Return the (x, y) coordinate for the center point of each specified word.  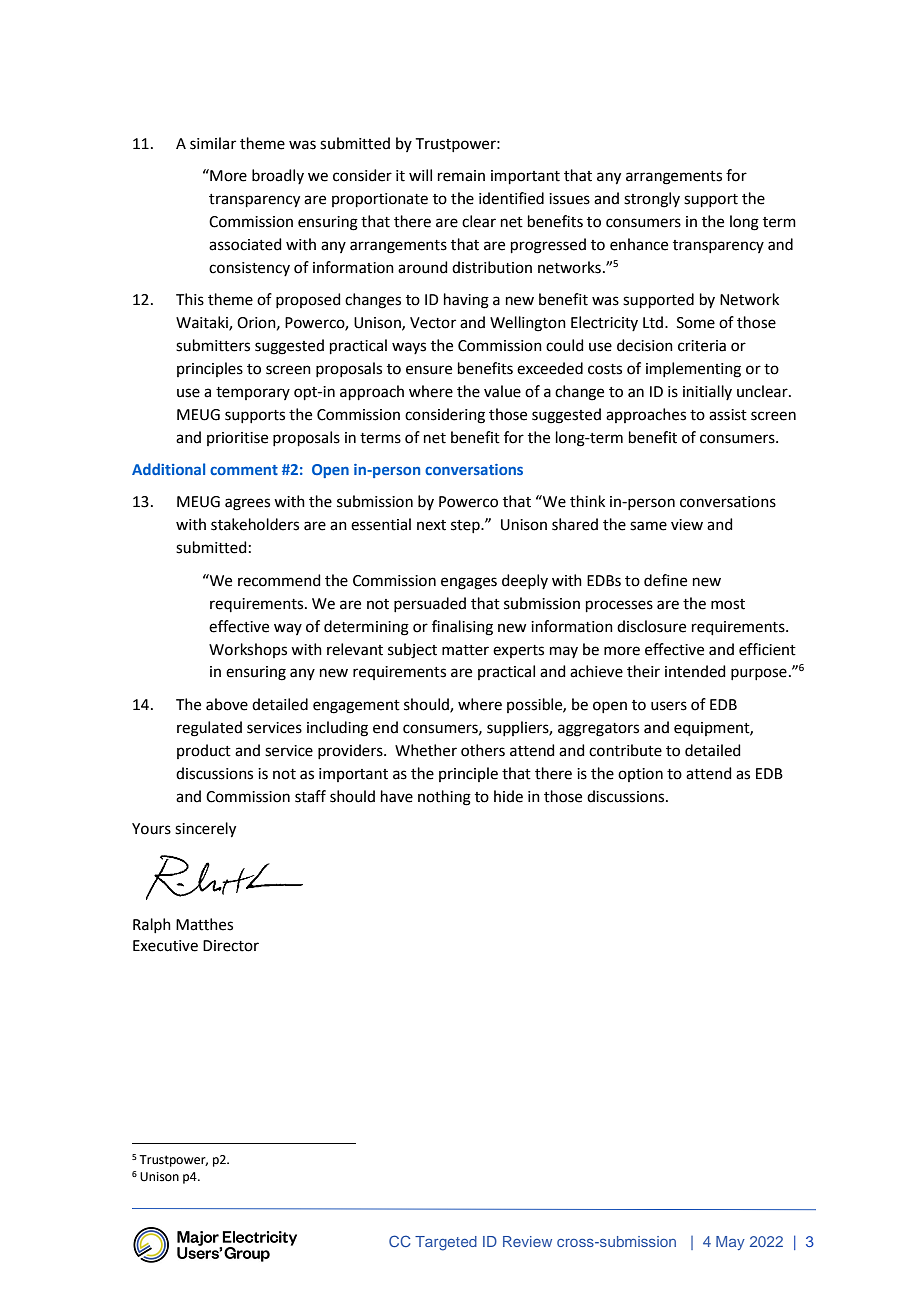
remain (461, 176)
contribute (625, 750)
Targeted (446, 1243)
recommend (279, 580)
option (640, 775)
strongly (652, 200)
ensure (429, 370)
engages (469, 583)
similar (213, 143)
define (665, 580)
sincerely (205, 830)
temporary (253, 393)
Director (231, 946)
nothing (444, 798)
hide (508, 796)
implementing (693, 370)
